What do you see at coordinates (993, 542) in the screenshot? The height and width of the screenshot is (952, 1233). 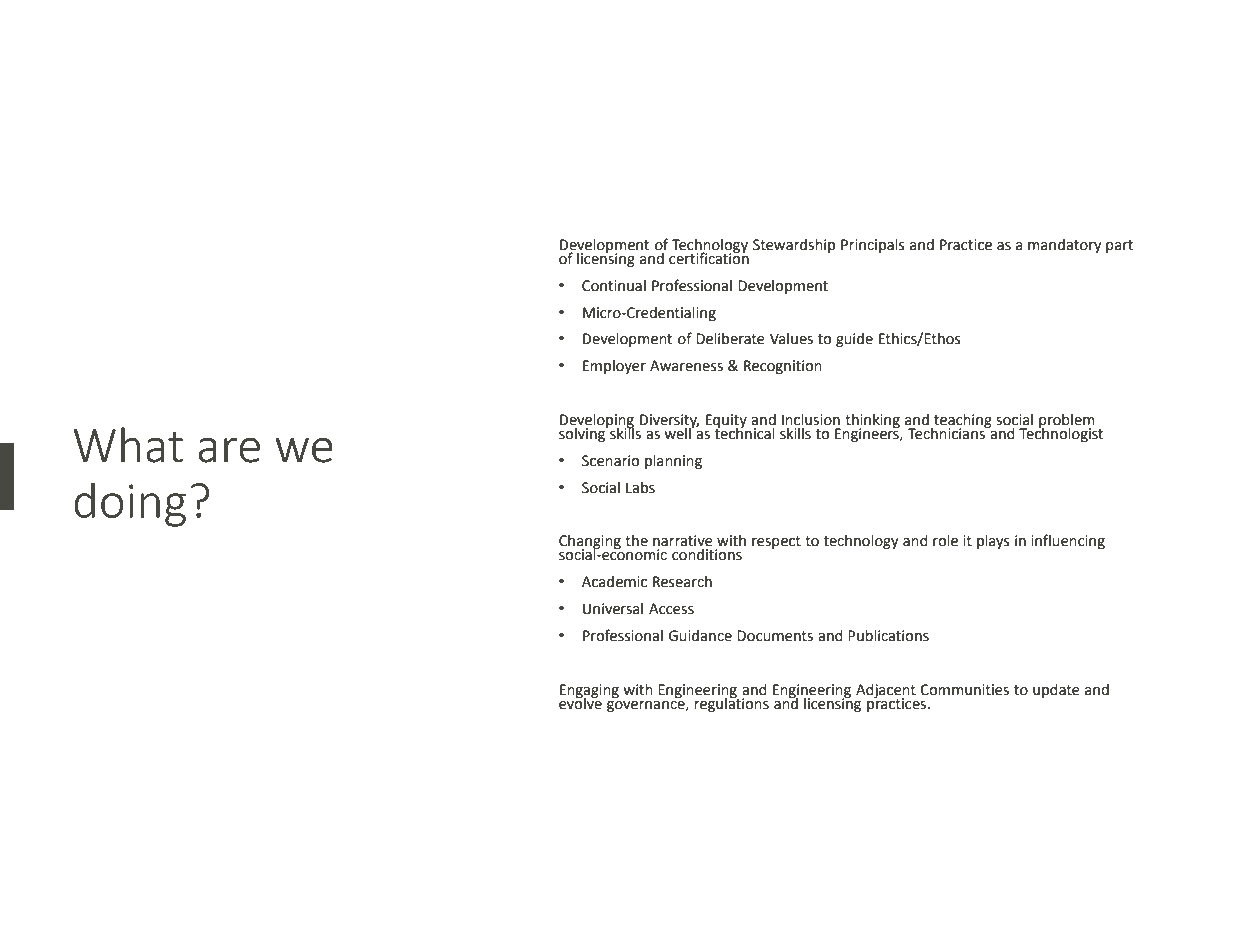 I see `plays` at bounding box center [993, 542].
